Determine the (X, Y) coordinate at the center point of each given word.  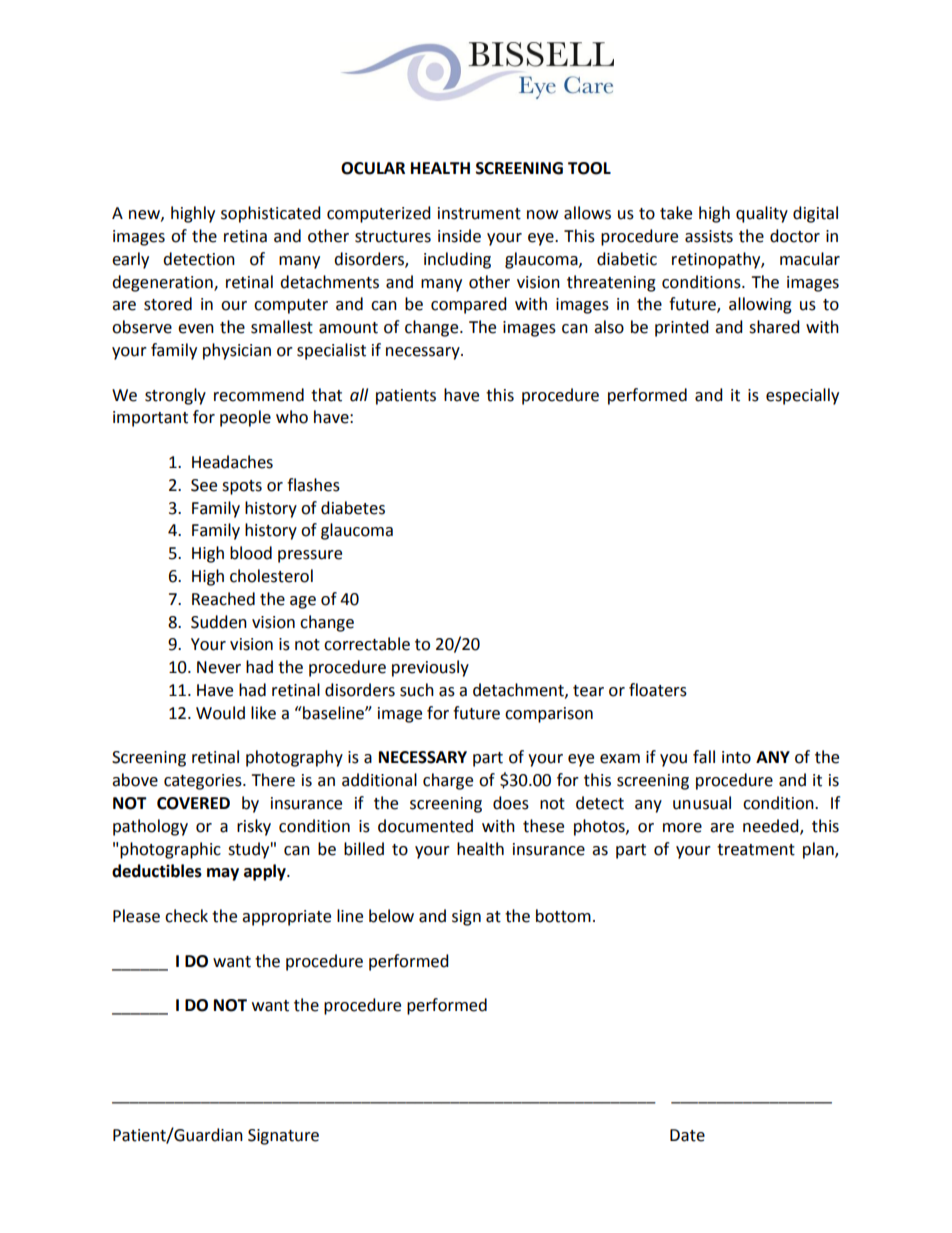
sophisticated (271, 214)
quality (762, 214)
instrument (479, 213)
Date (687, 1135)
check (186, 916)
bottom (563, 916)
